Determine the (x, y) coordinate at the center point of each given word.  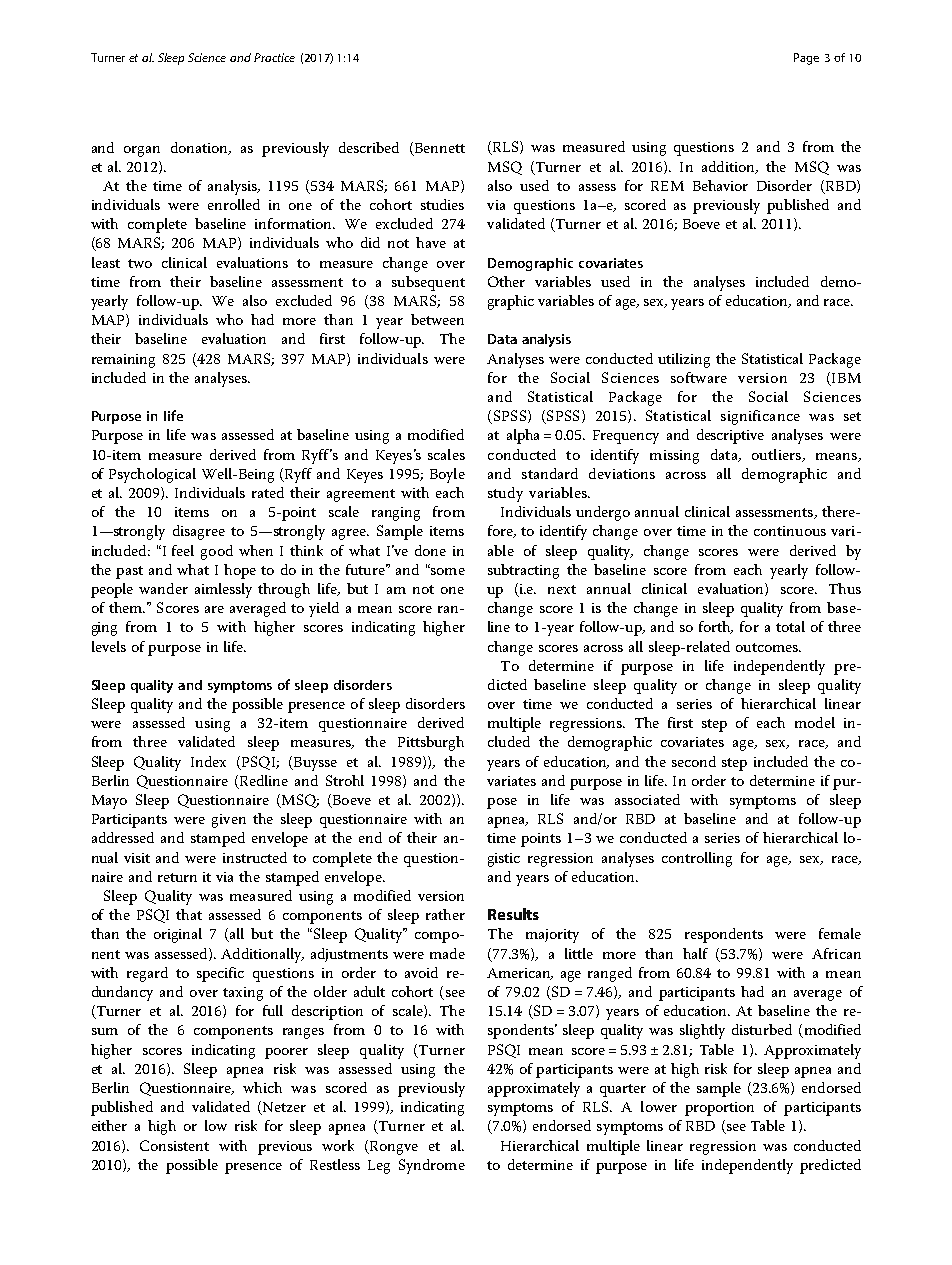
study (505, 494)
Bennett (438, 148)
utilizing (684, 360)
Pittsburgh (431, 743)
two (140, 263)
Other (506, 281)
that (189, 914)
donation (200, 148)
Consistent (174, 1145)
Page (806, 59)
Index (208, 761)
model (815, 722)
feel (183, 550)
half (695, 953)
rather (445, 914)
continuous (790, 531)
